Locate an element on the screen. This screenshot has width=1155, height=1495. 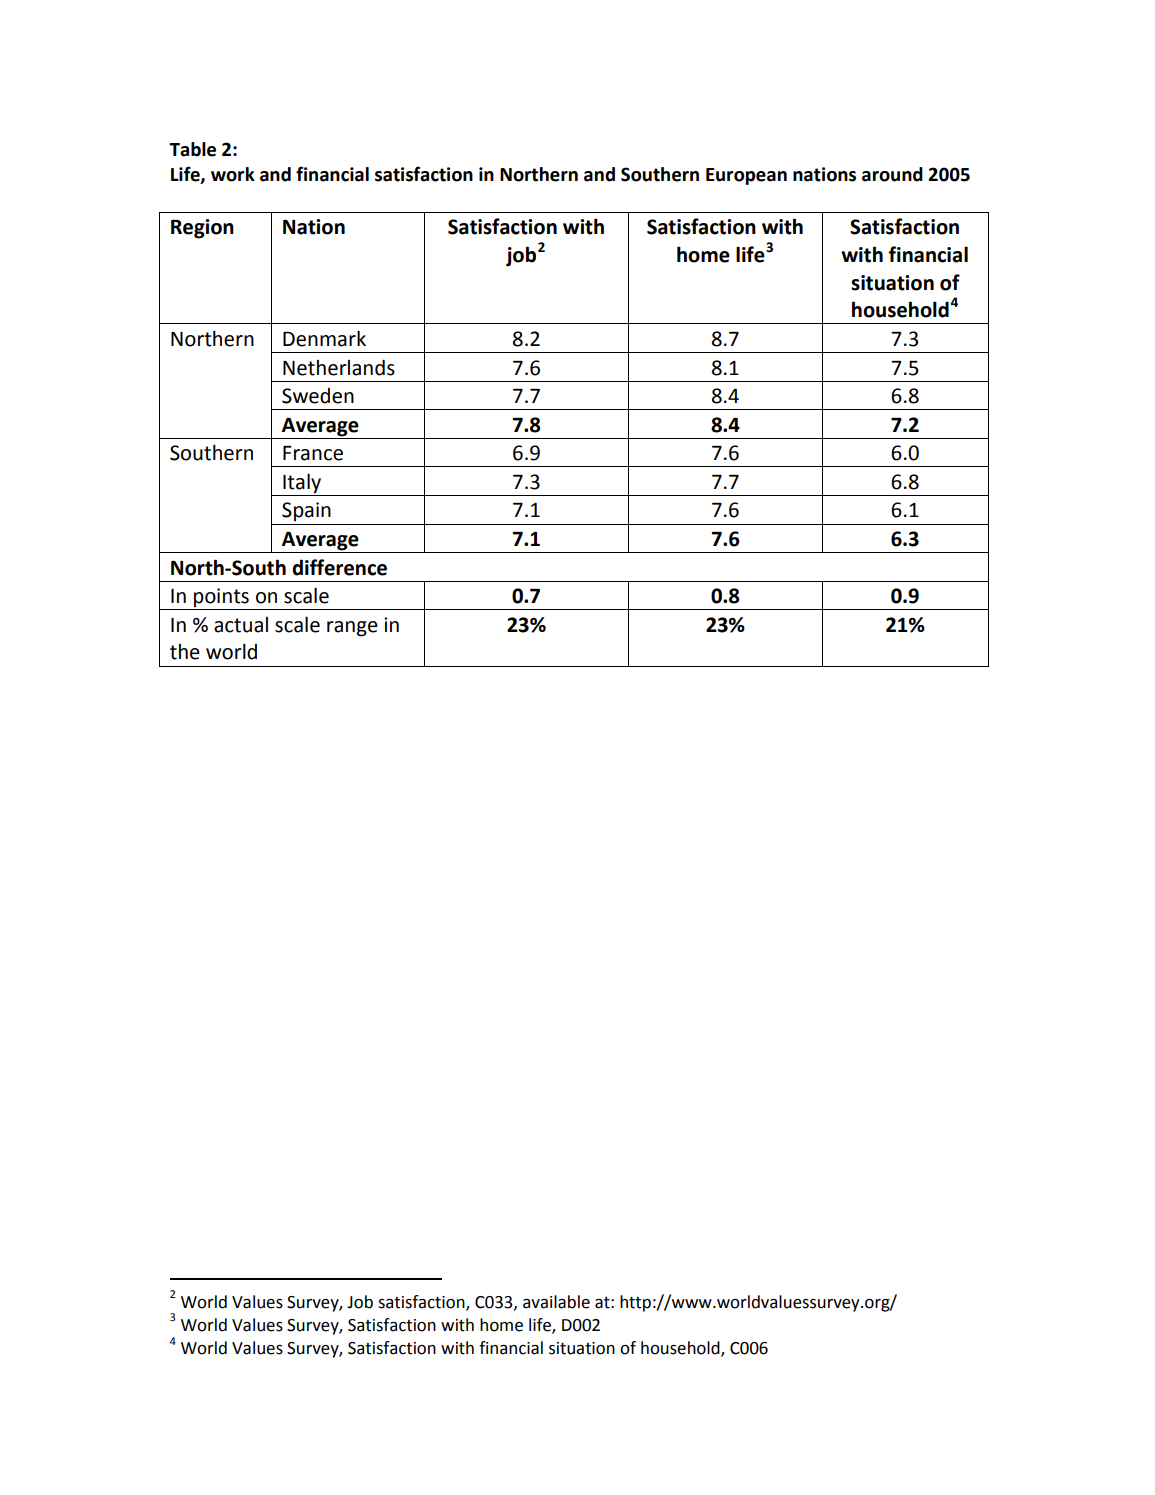
available is located at coordinates (556, 1302).
